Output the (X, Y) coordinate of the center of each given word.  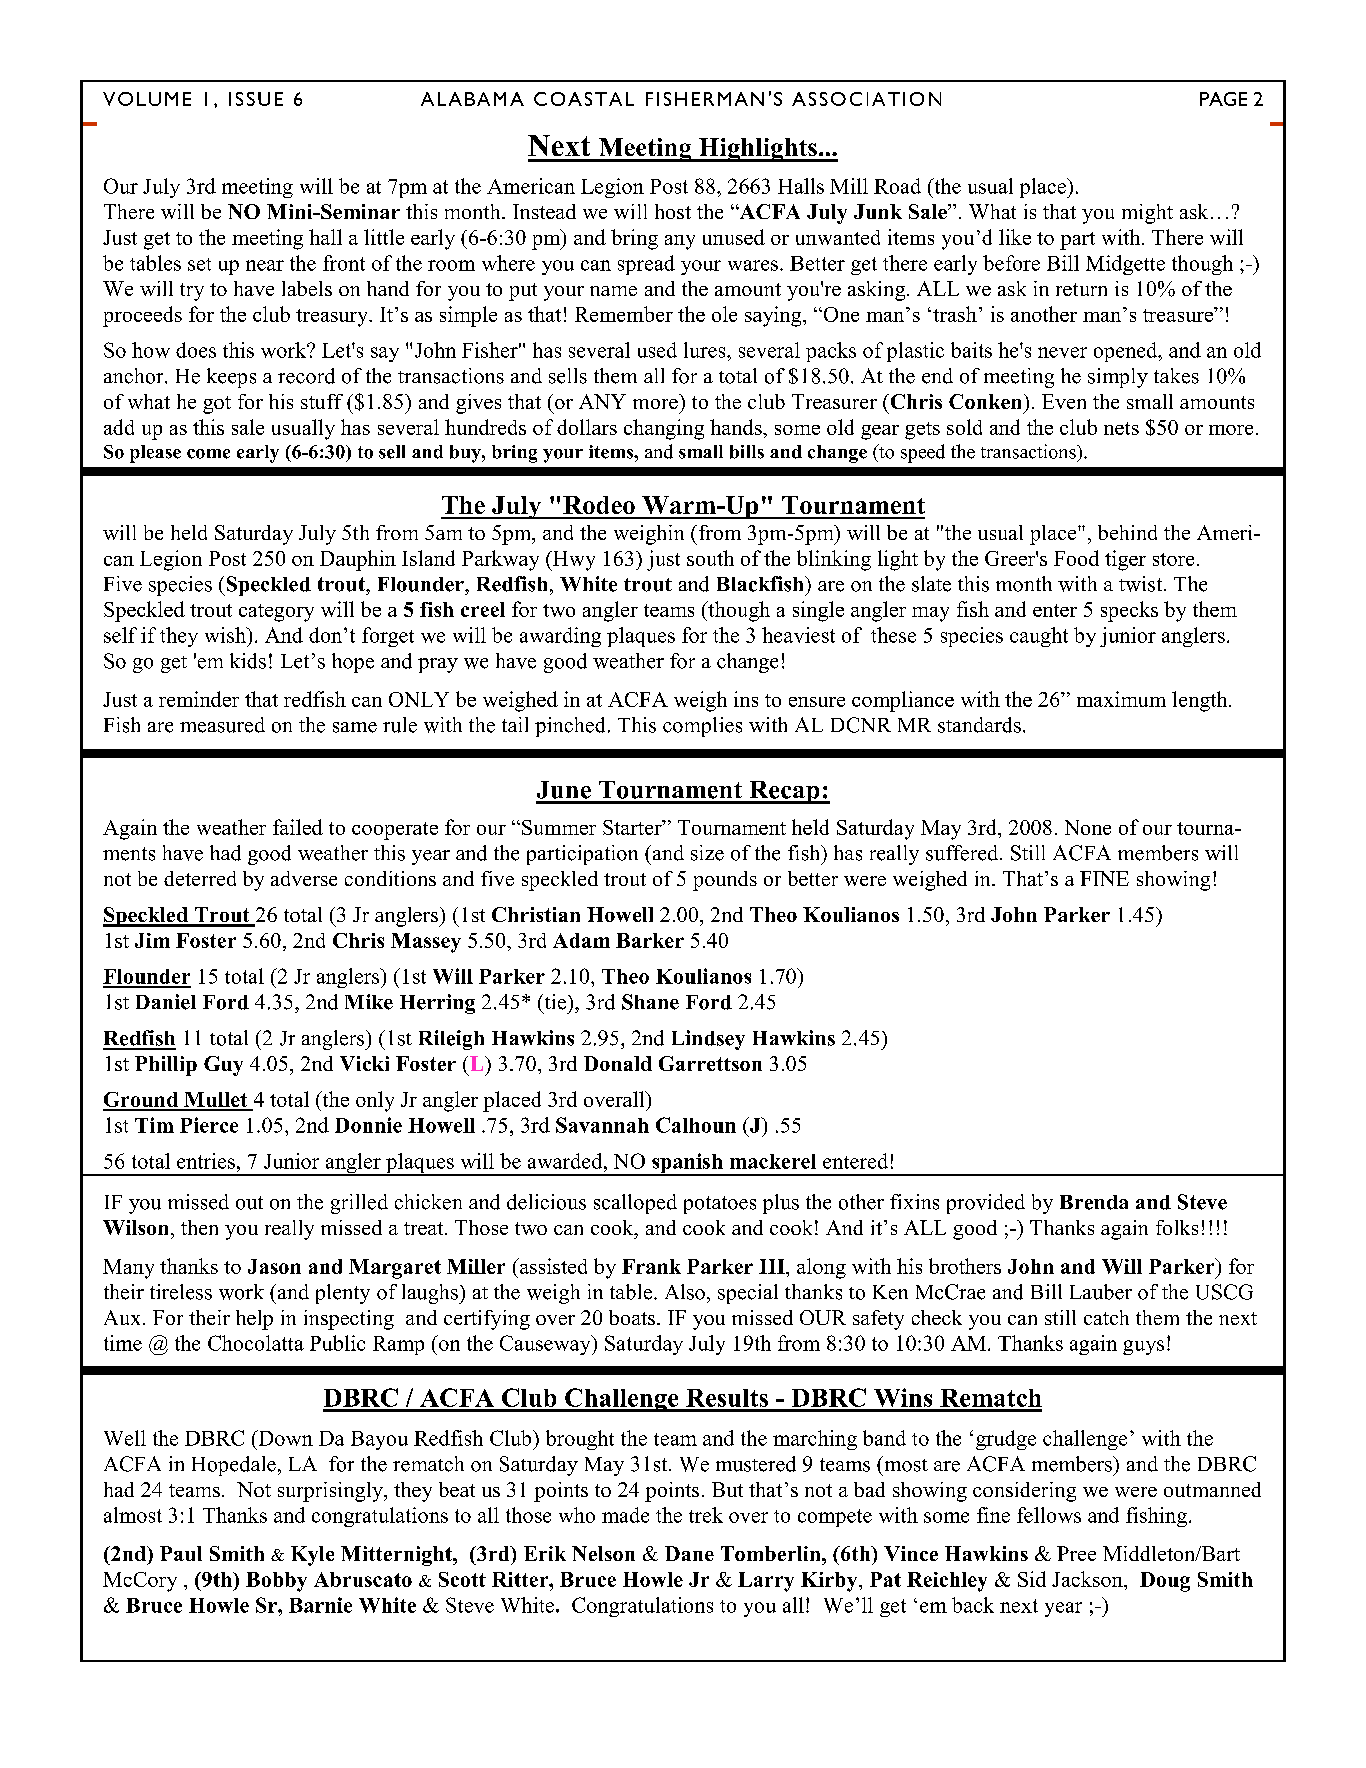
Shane (650, 1002)
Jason (274, 1266)
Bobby (276, 1582)
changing (664, 429)
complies (702, 727)
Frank (651, 1266)
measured (222, 725)
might (1147, 214)
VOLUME (147, 99)
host (673, 211)
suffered (963, 853)
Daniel (166, 1002)
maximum (1121, 699)
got (217, 405)
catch (1106, 1317)
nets (1121, 428)
